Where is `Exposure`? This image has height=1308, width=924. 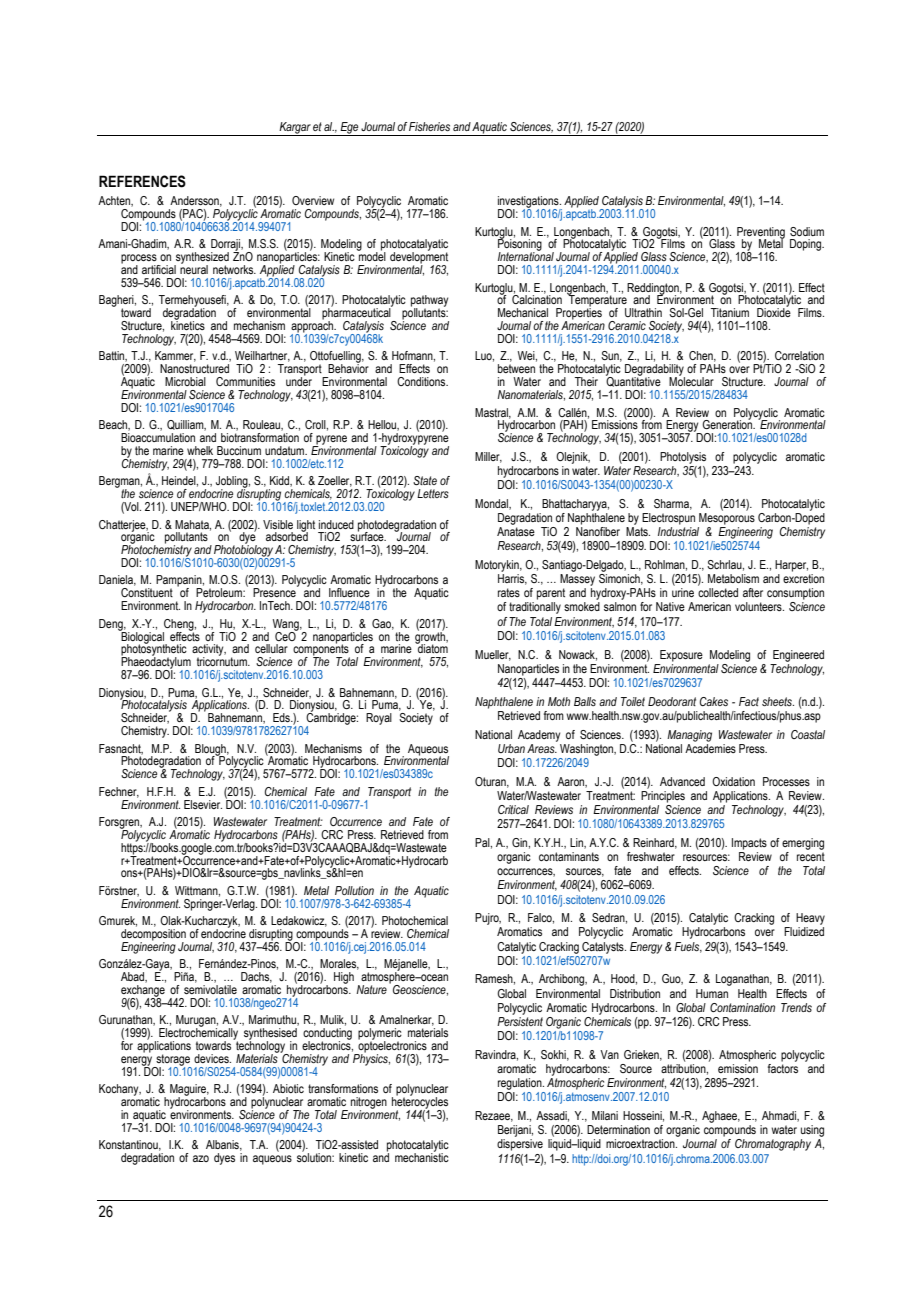
Exposure is located at coordinates (681, 656).
